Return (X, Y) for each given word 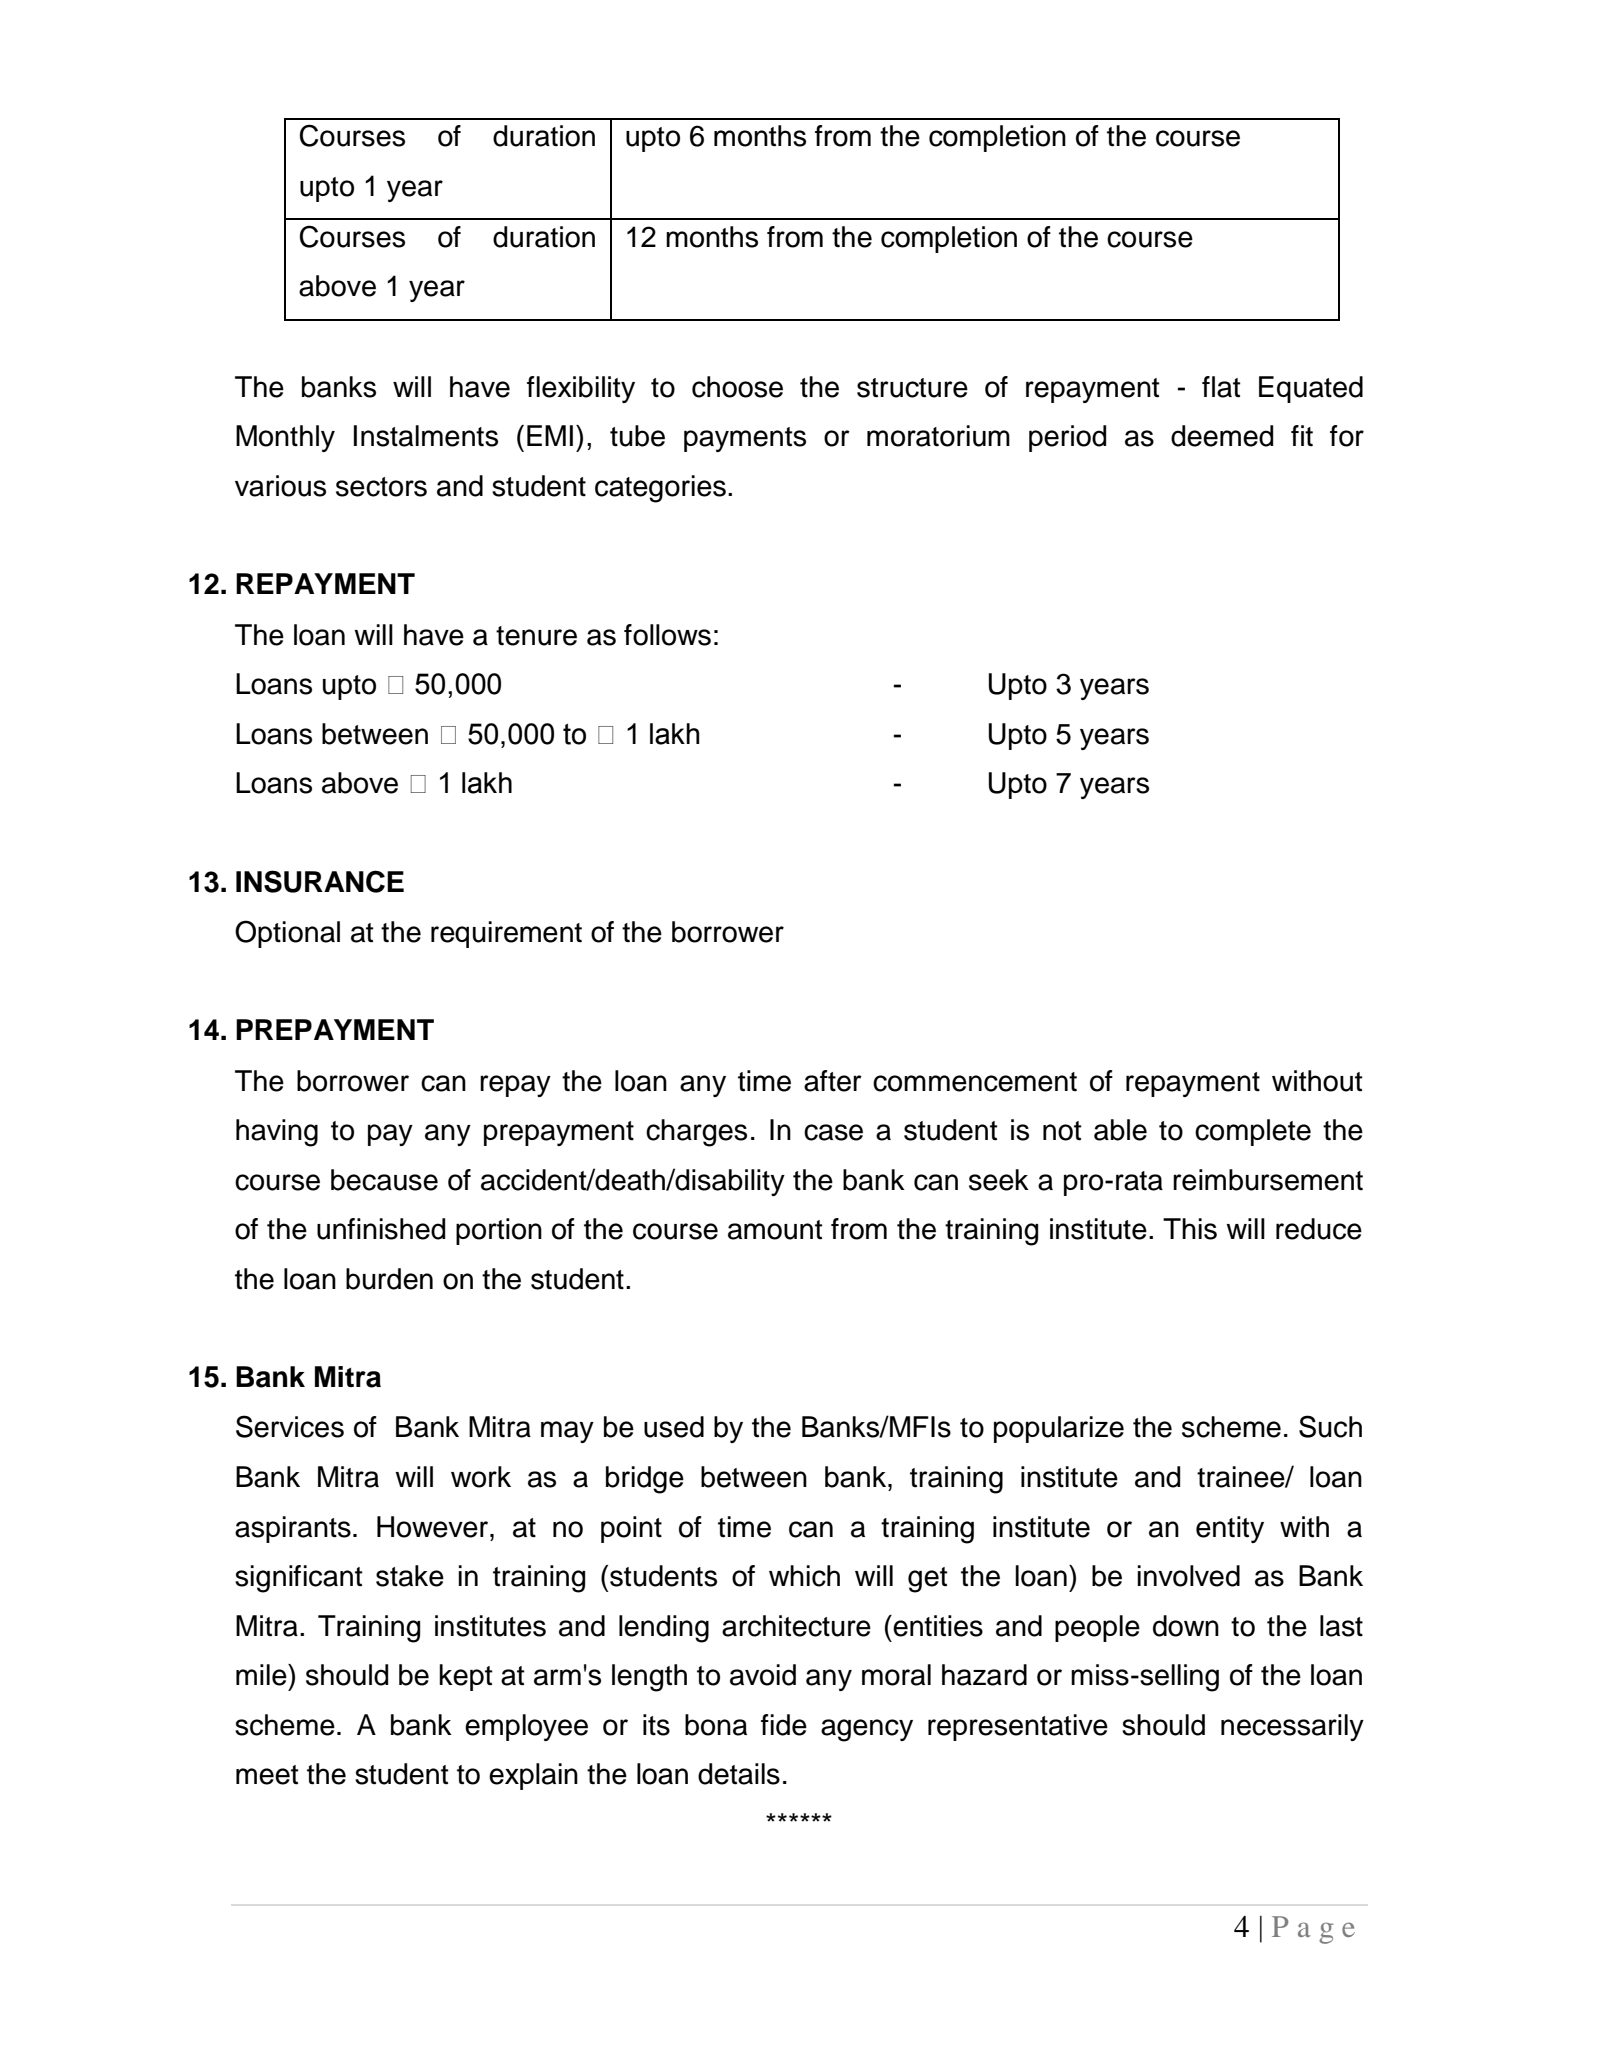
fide (784, 1725)
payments (745, 439)
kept (466, 1677)
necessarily (1292, 1727)
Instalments (426, 436)
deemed (1222, 436)
